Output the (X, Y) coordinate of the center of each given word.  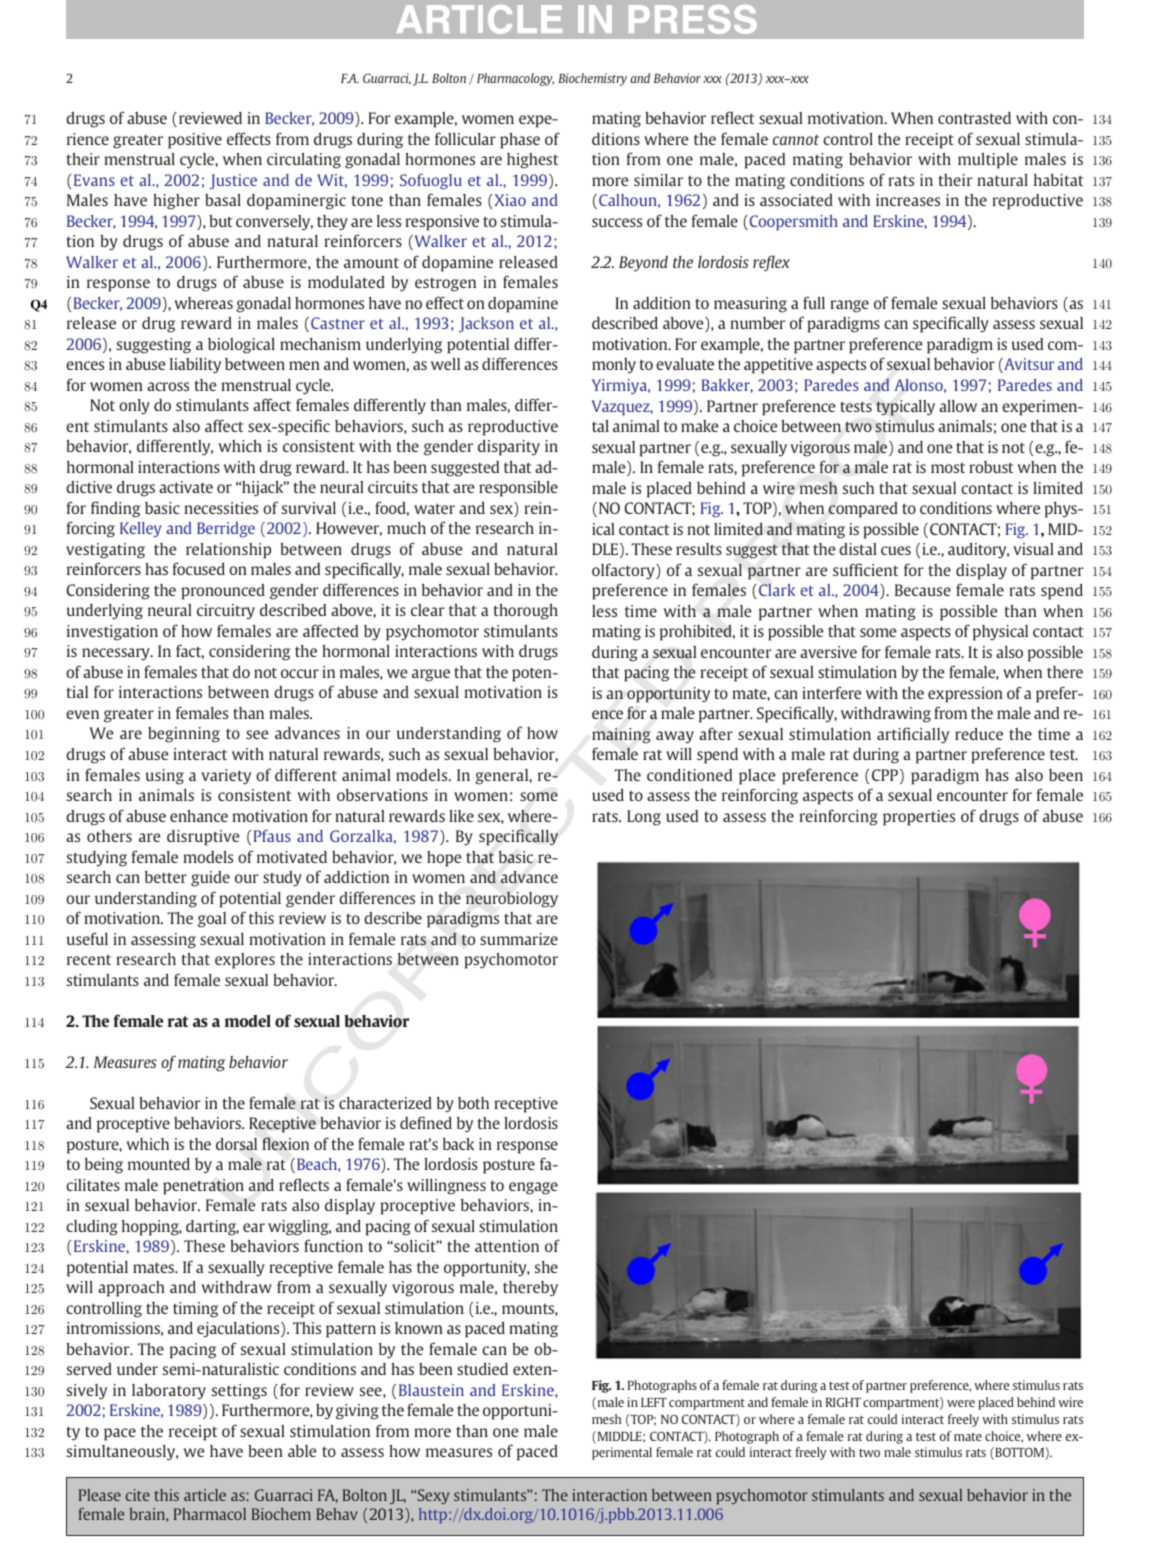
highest (532, 161)
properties (919, 818)
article (205, 1495)
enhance (199, 816)
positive (195, 141)
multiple (988, 161)
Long (644, 818)
